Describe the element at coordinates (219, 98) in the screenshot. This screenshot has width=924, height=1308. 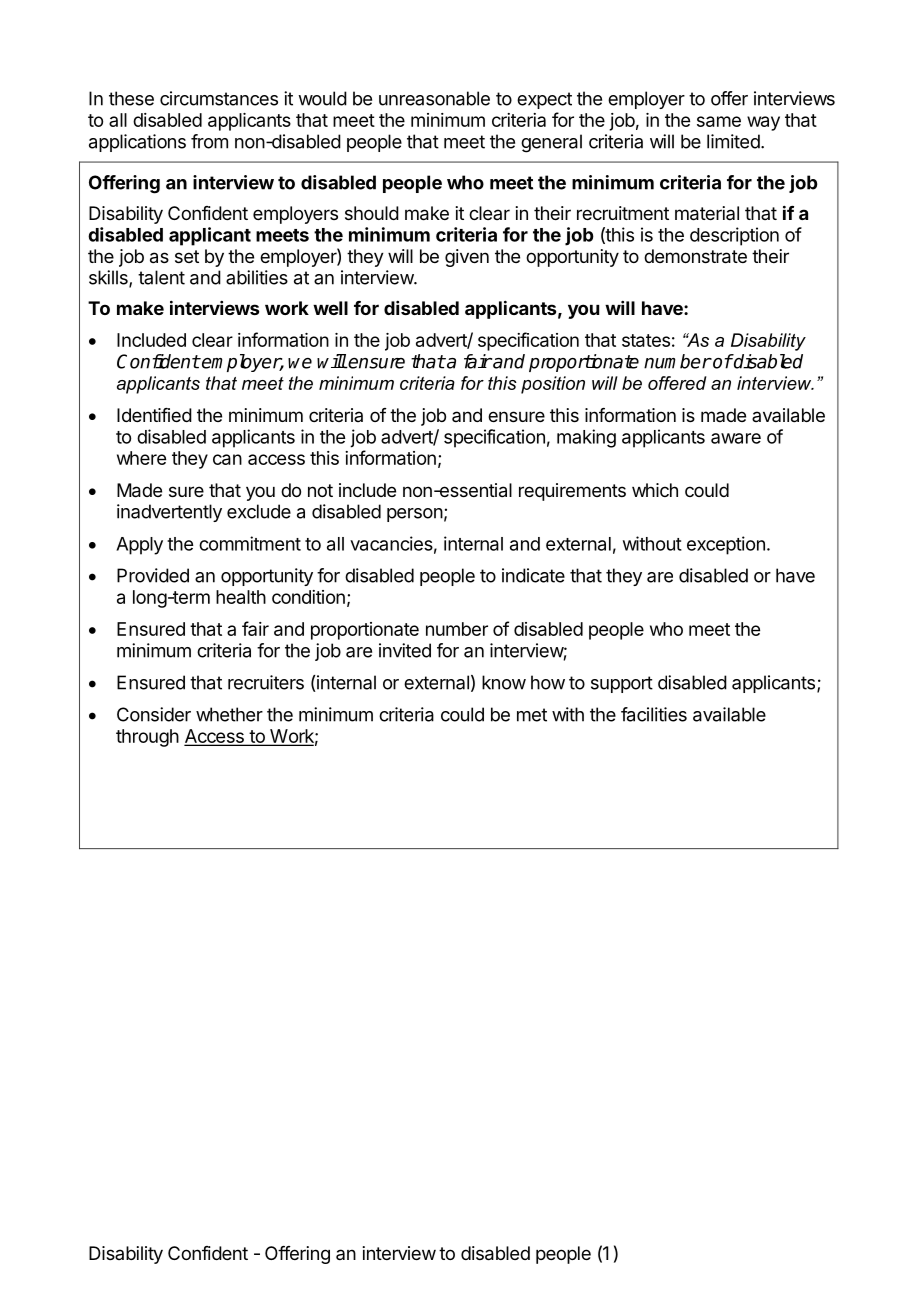
I see `circumstances` at that location.
